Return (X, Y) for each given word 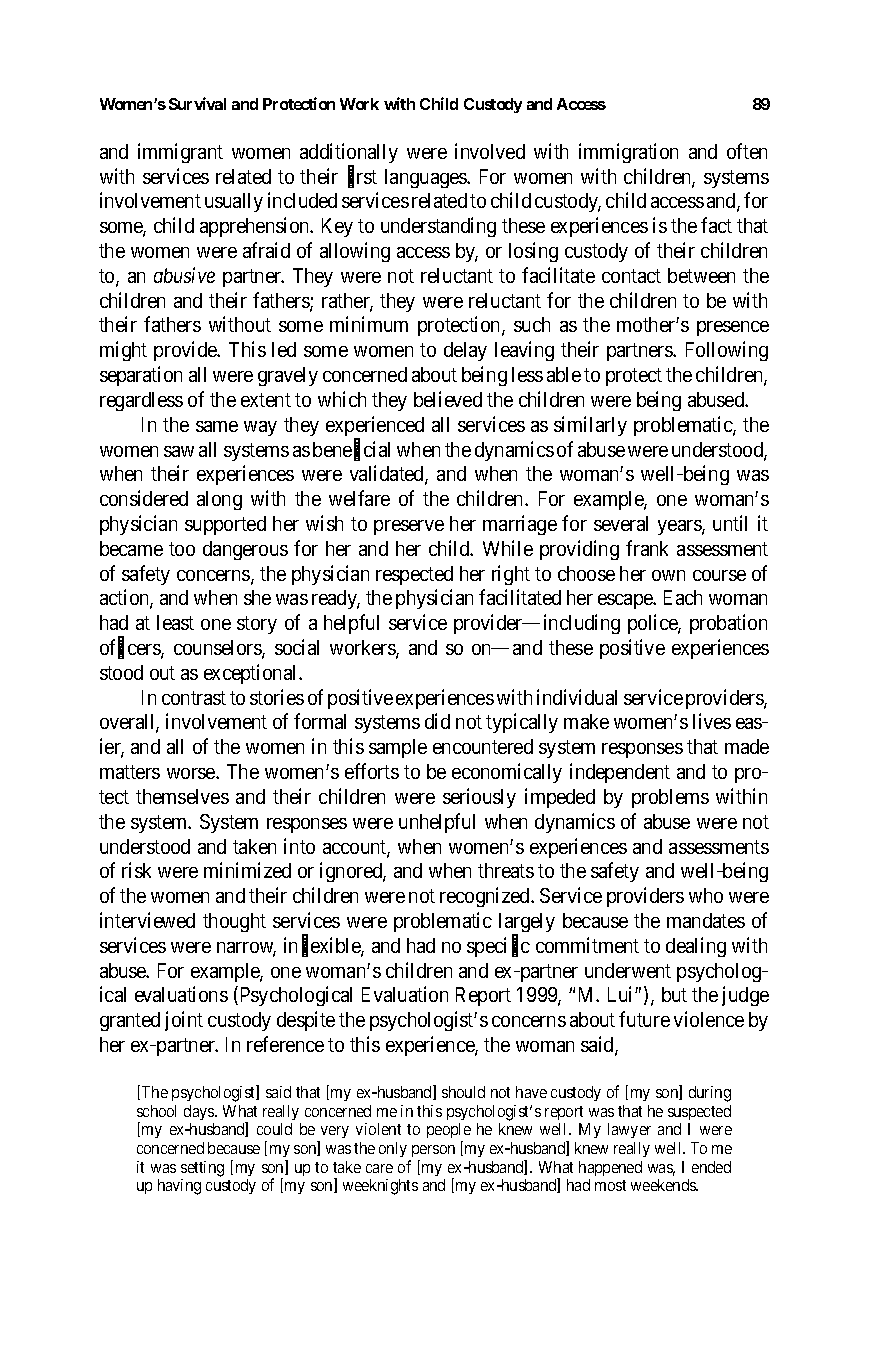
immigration (628, 153)
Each (683, 597)
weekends (664, 1185)
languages (426, 178)
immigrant (180, 153)
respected (414, 575)
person (433, 1151)
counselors (218, 649)
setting (202, 1169)
